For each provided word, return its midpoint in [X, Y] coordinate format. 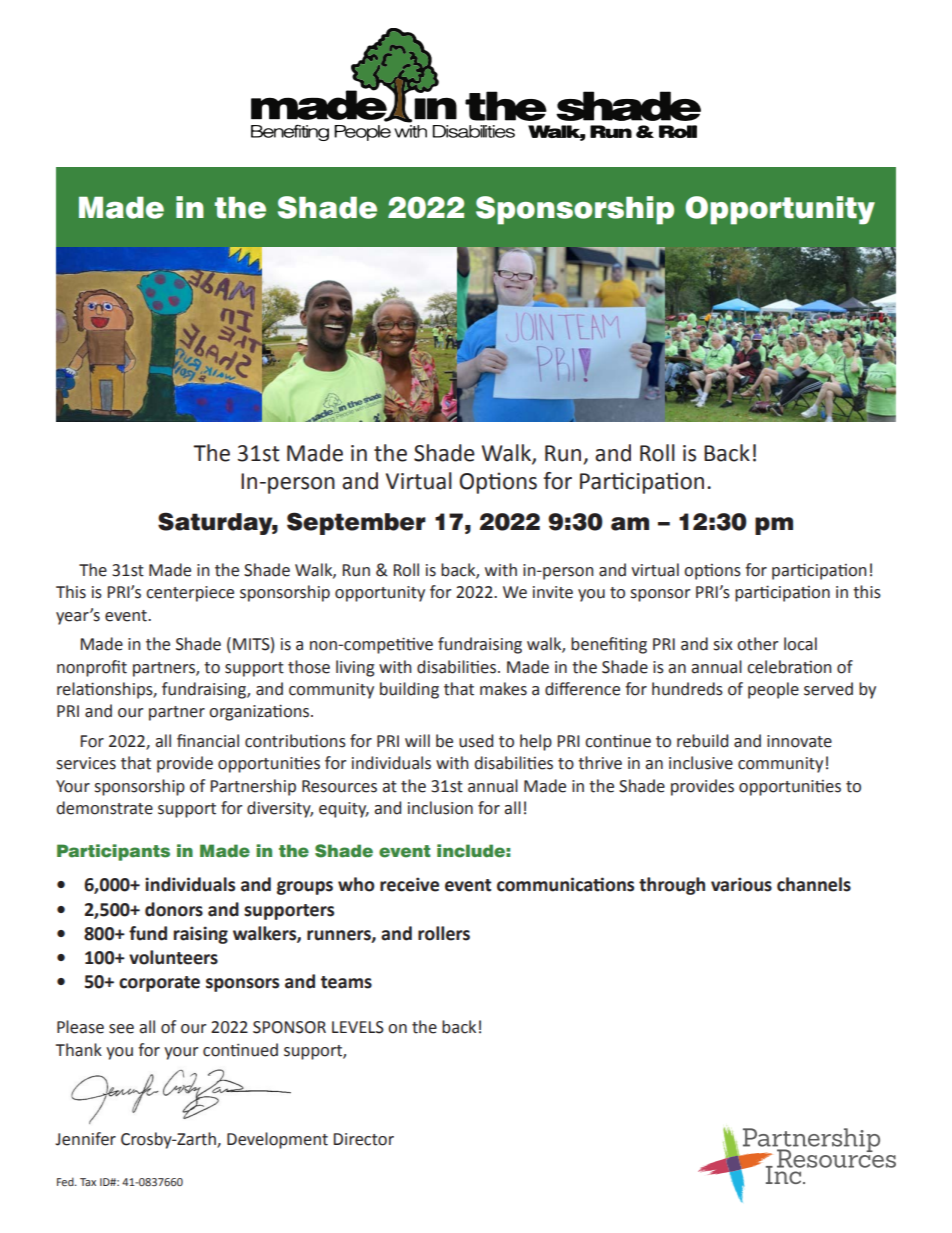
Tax [88, 1182]
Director [364, 1139]
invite [553, 592]
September [356, 523]
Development [277, 1140]
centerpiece [190, 594]
